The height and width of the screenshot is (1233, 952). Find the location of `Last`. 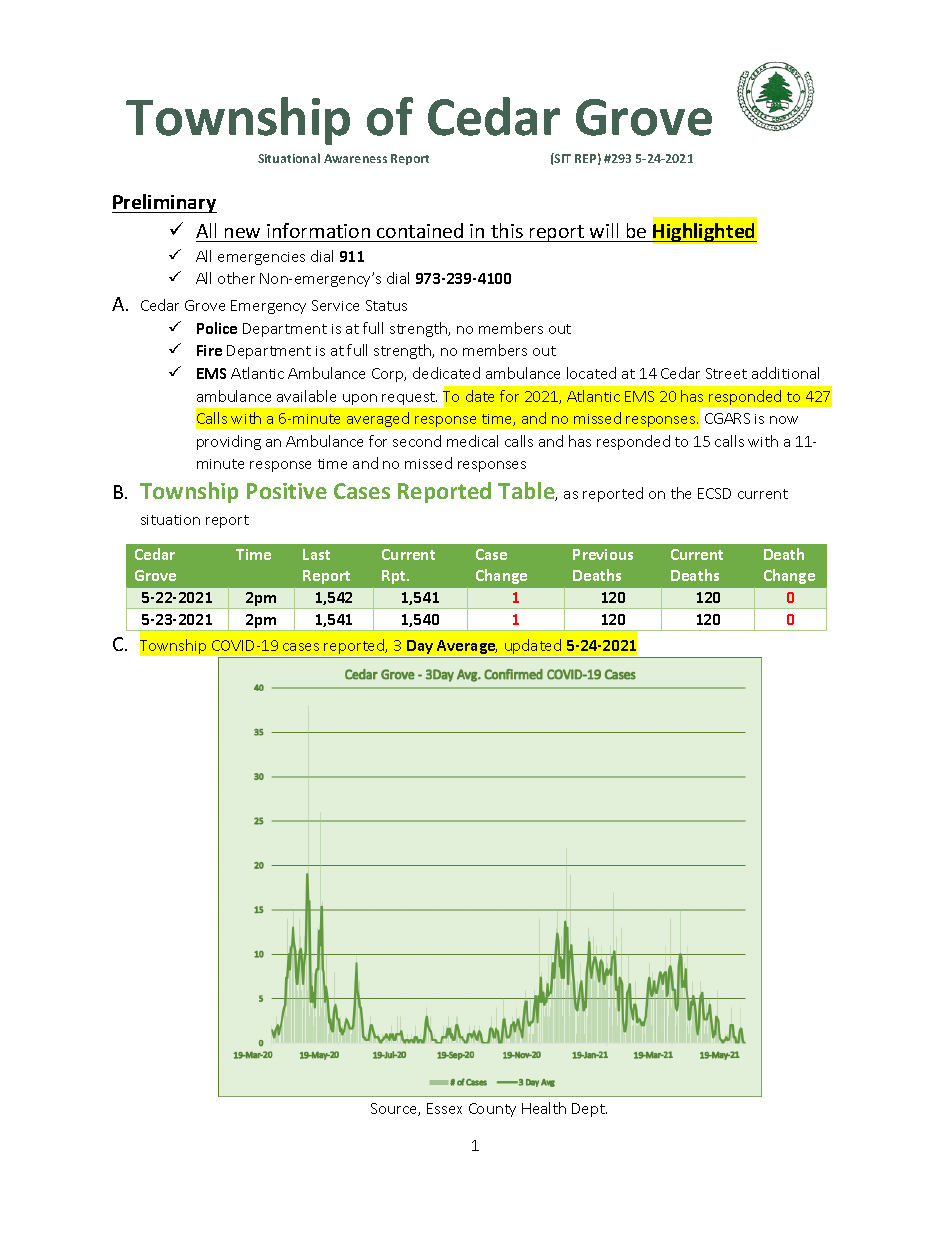

Last is located at coordinates (316, 554).
